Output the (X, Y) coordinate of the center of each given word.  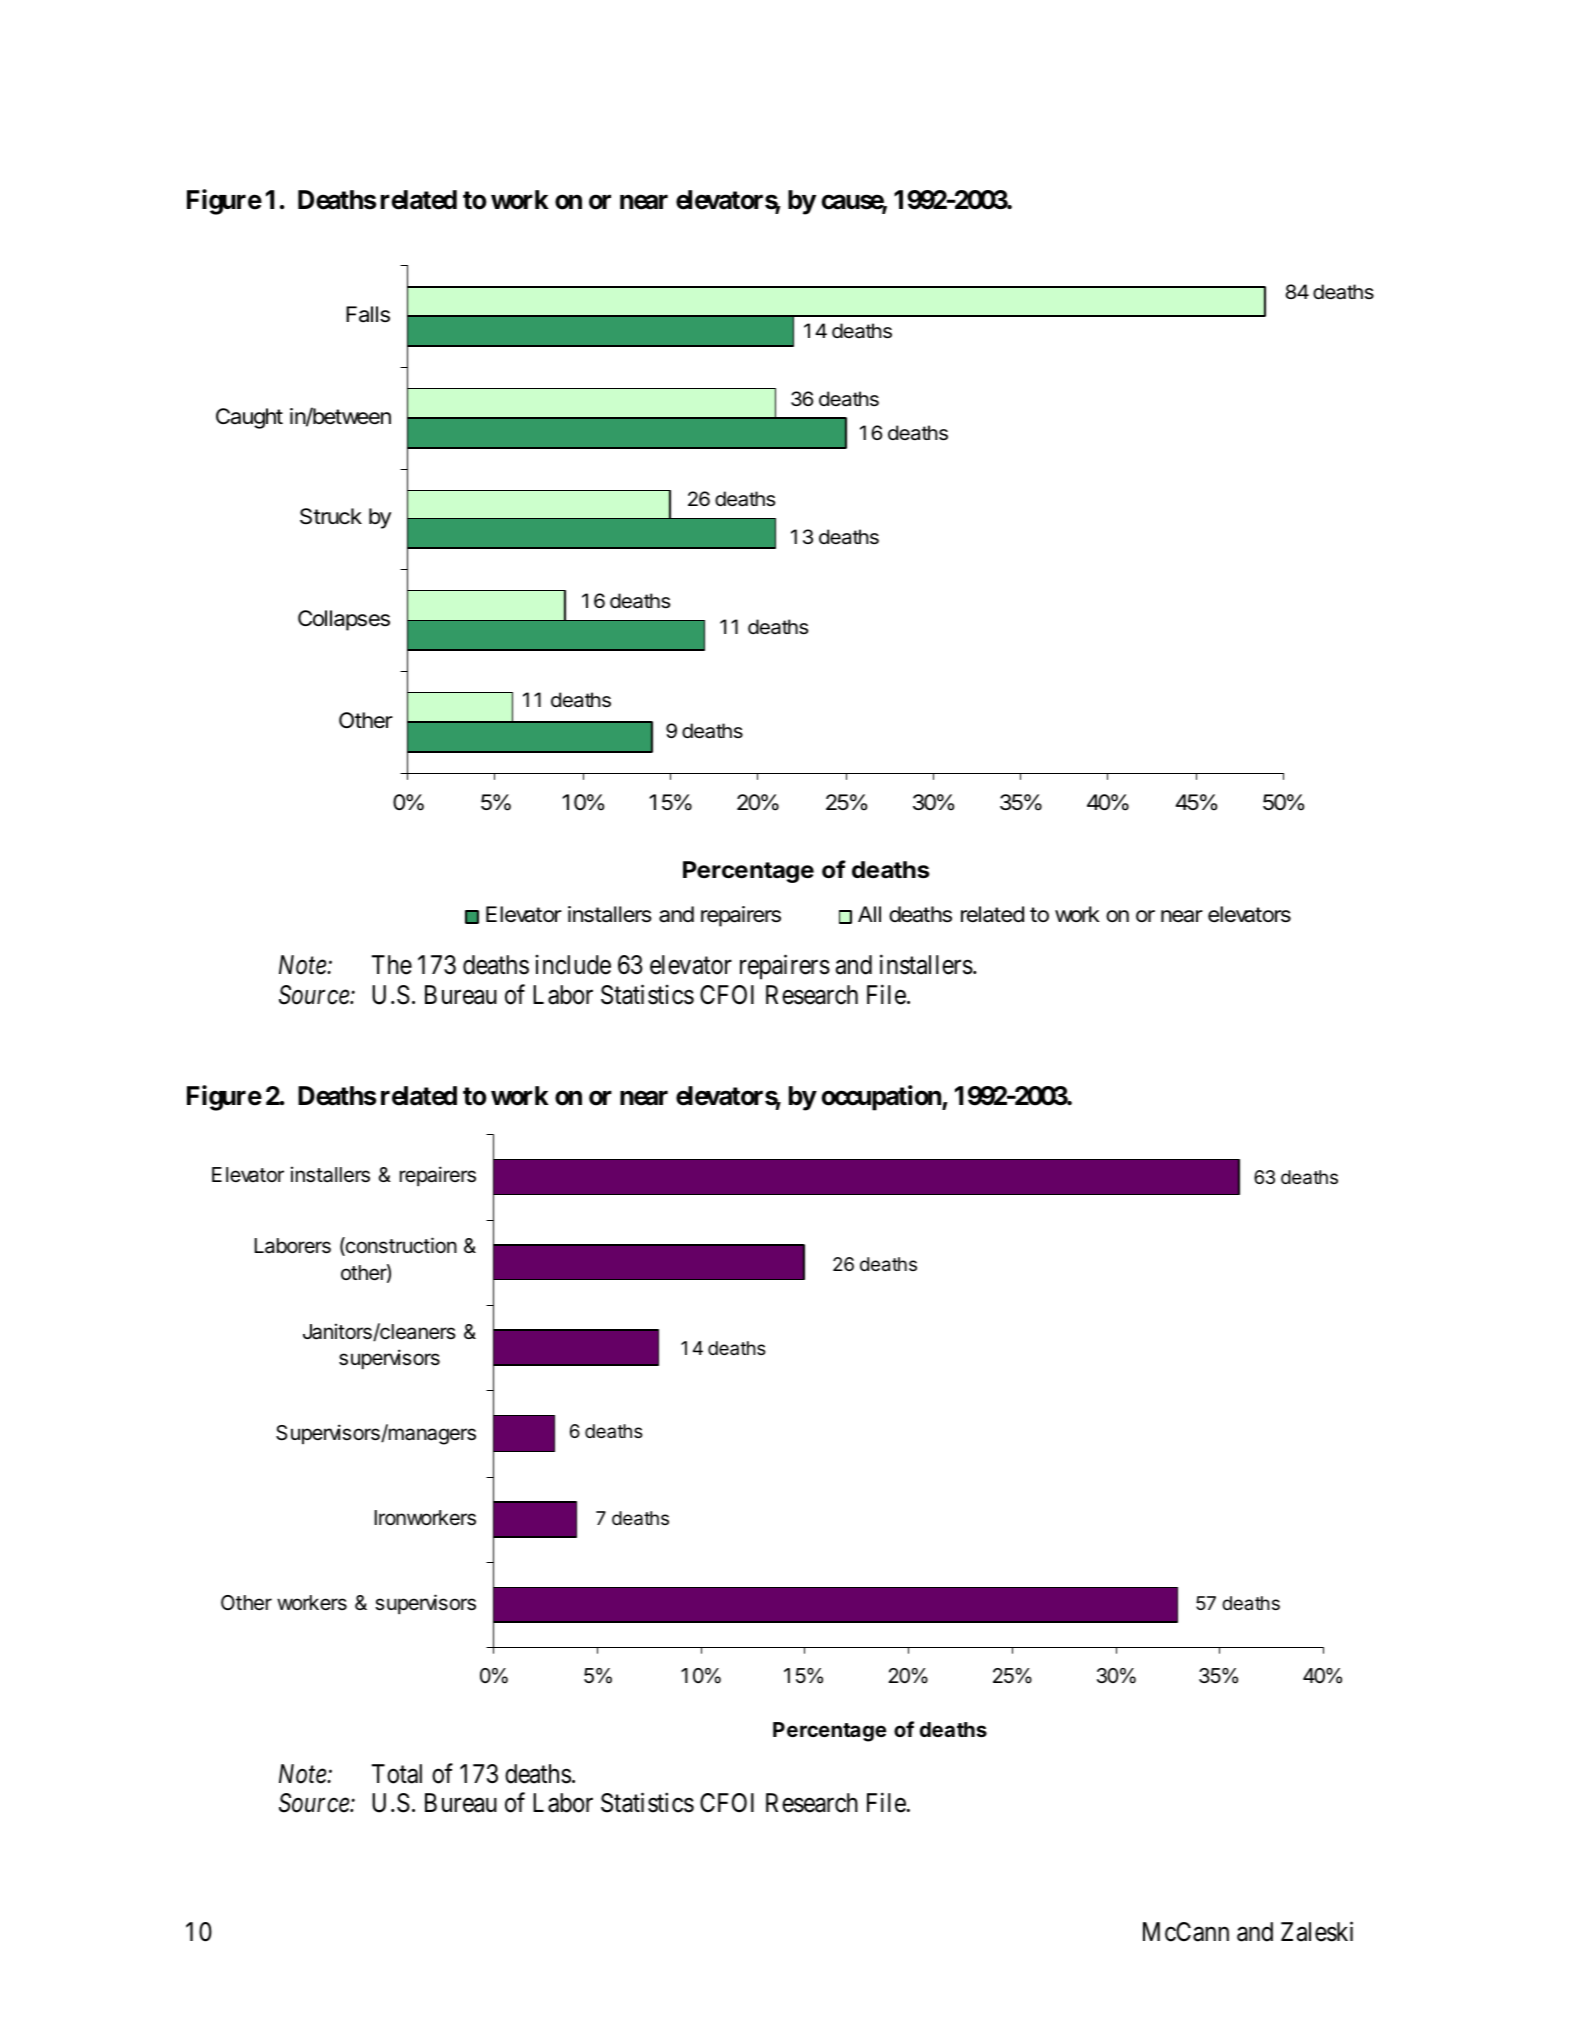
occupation (882, 1098)
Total (397, 1774)
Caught (249, 418)
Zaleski (1317, 1931)
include (573, 965)
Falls (368, 314)
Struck (331, 516)
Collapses (344, 620)
